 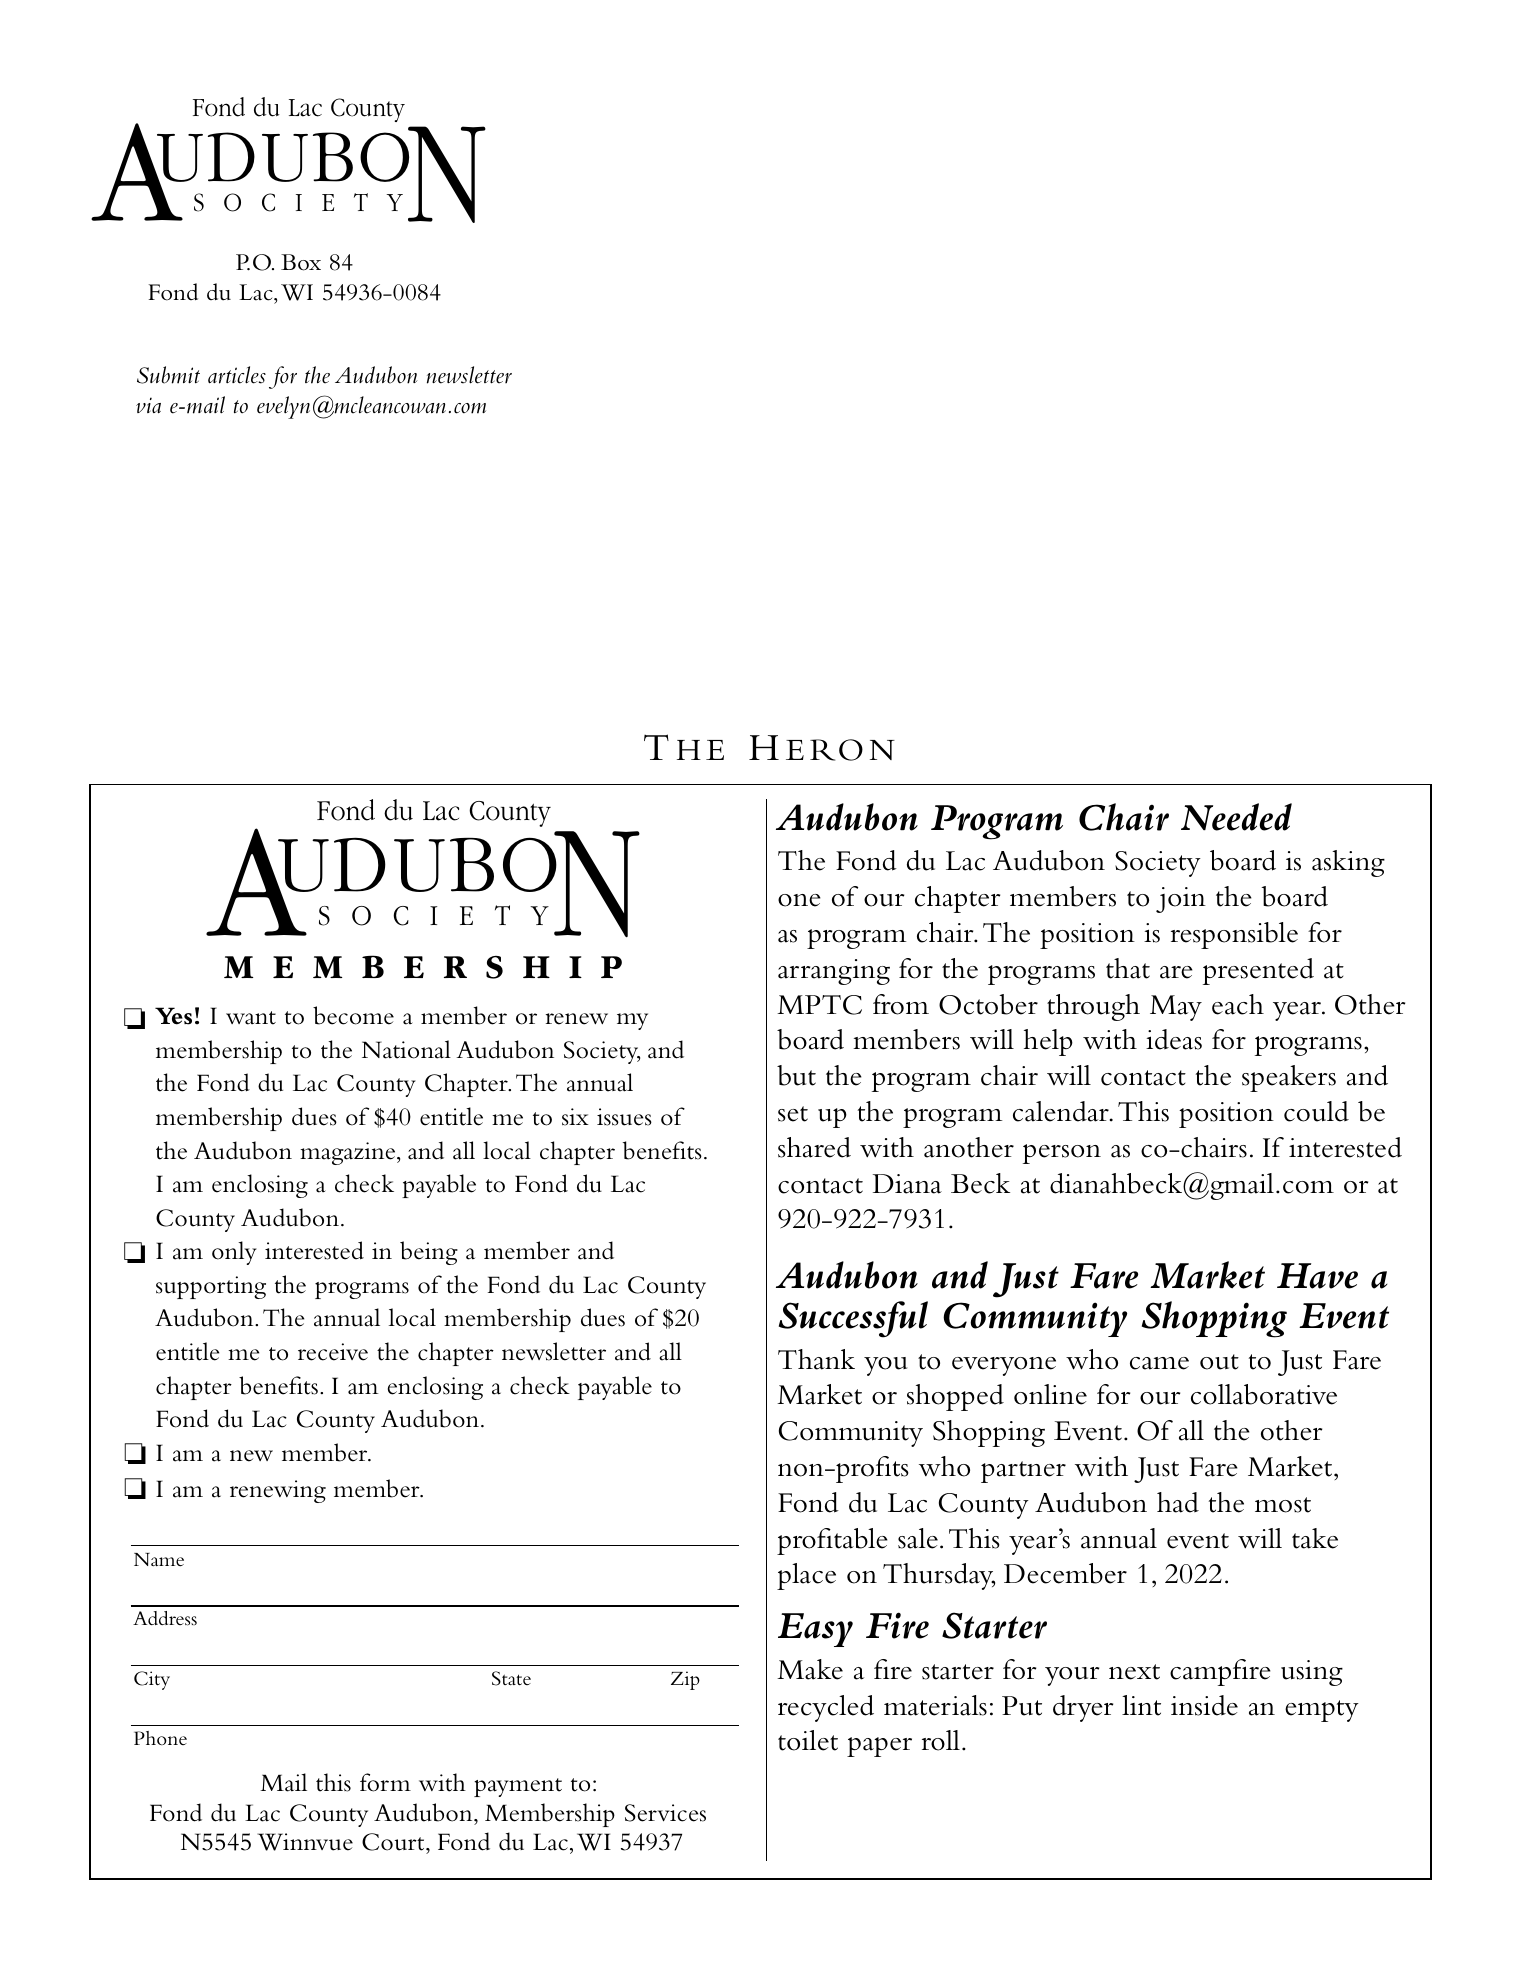 What do you see at coordinates (853, 1319) in the screenshot?
I see `Successful` at bounding box center [853, 1319].
